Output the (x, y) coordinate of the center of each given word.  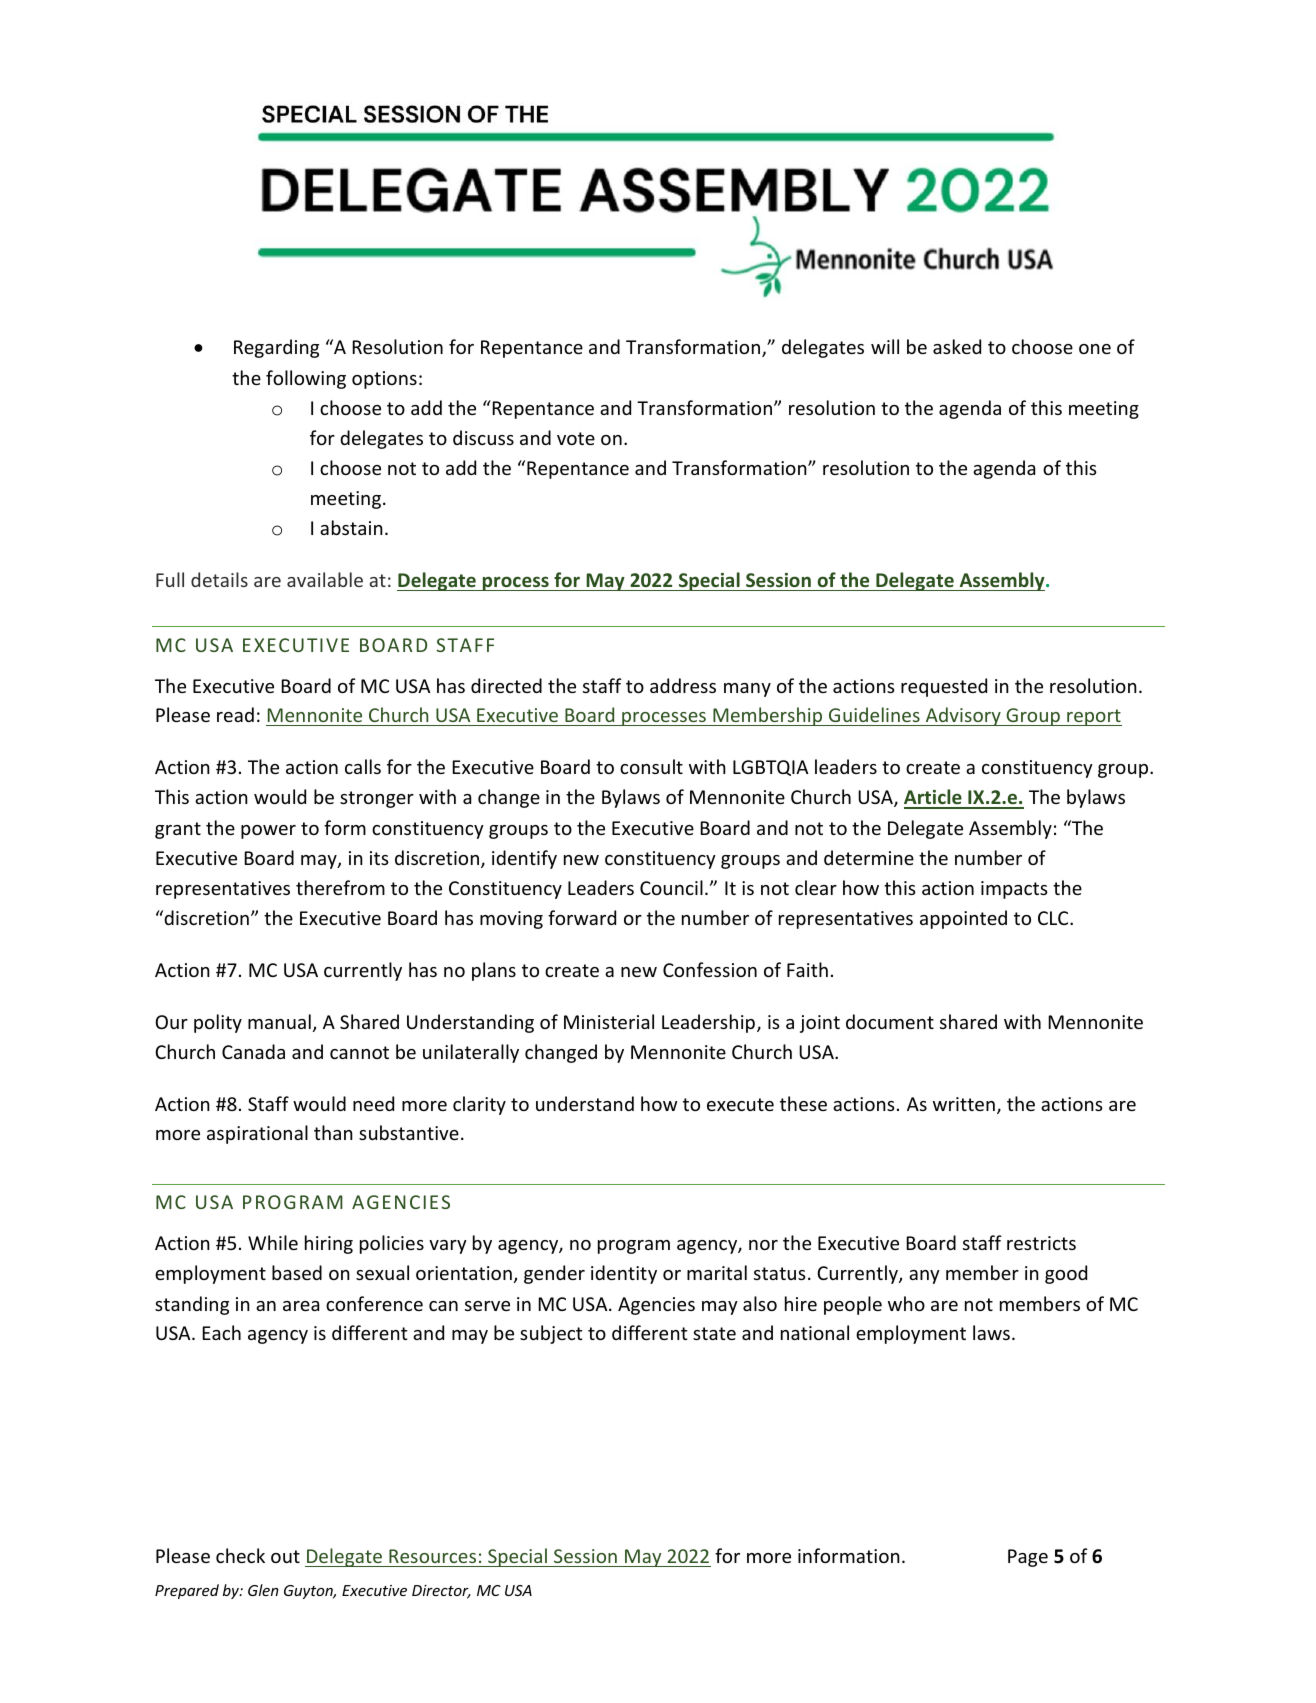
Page (1028, 1558)
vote (576, 438)
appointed (963, 919)
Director (441, 1592)
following (306, 379)
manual (279, 1021)
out (285, 1556)
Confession (710, 969)
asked (957, 346)
